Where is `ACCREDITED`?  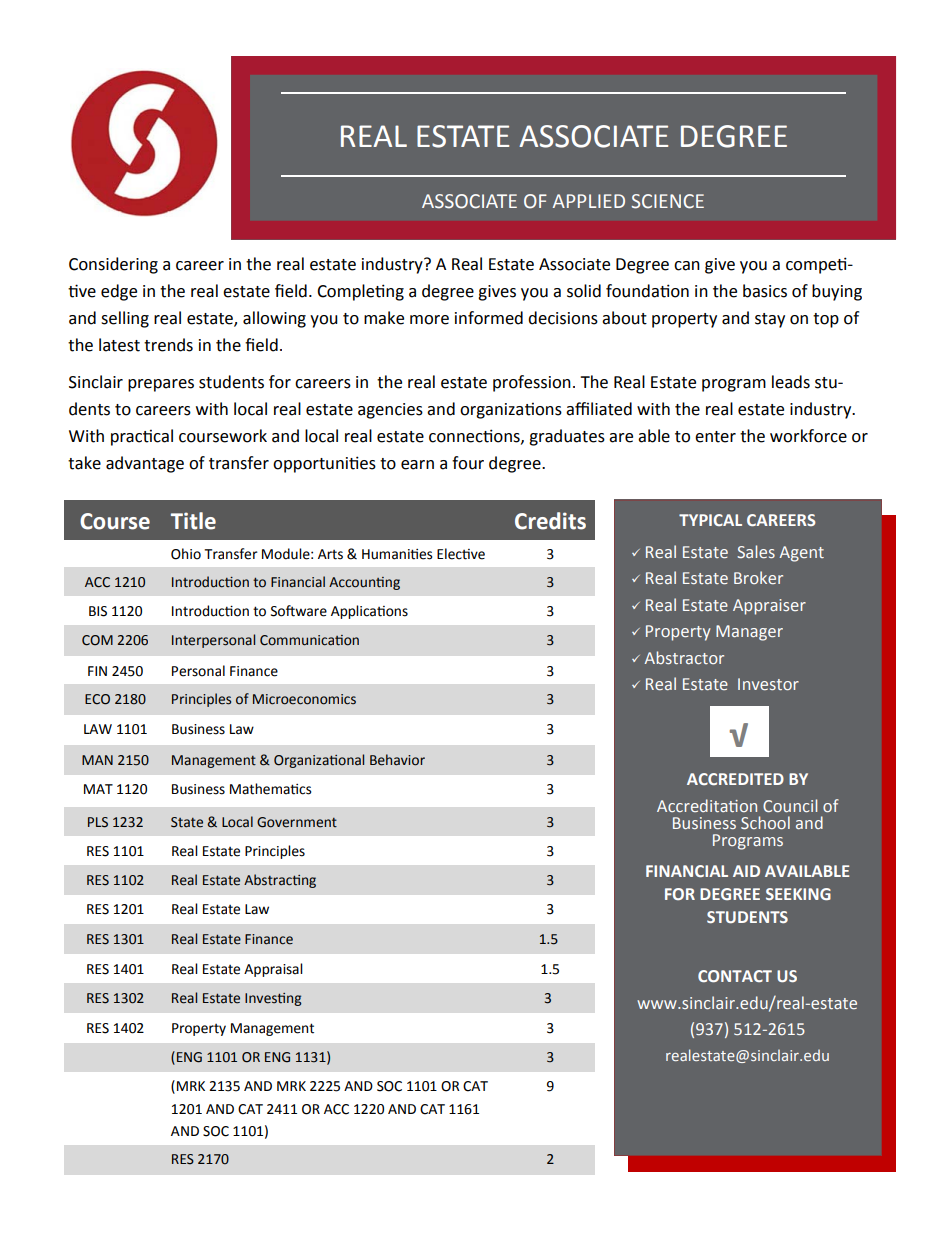 ACCREDITED is located at coordinates (735, 779).
